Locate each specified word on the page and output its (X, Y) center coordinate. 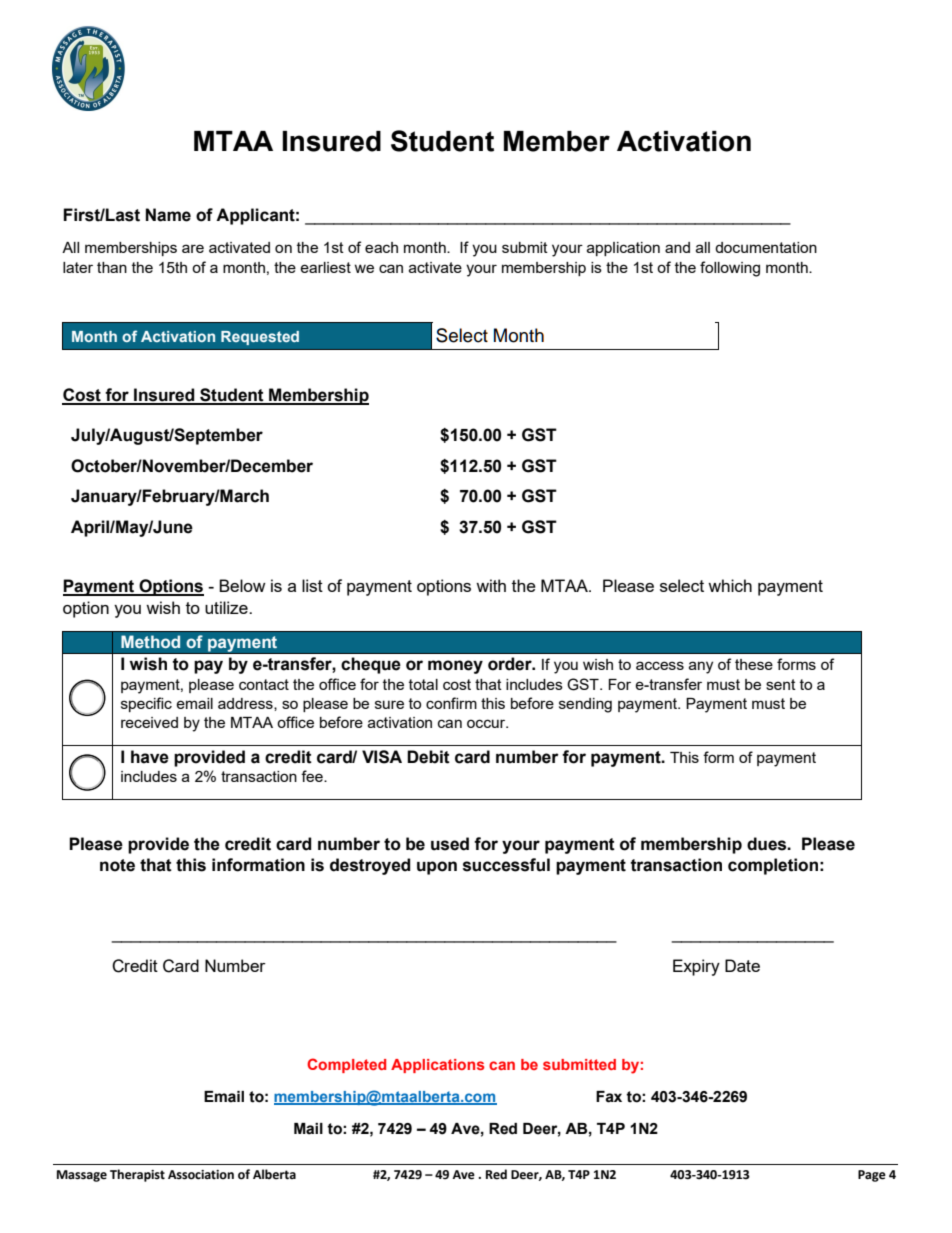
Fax (609, 1097)
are (193, 248)
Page (872, 1176)
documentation (766, 247)
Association (201, 1175)
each (381, 247)
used (450, 844)
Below (242, 585)
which (730, 585)
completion (773, 866)
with (491, 585)
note (117, 865)
